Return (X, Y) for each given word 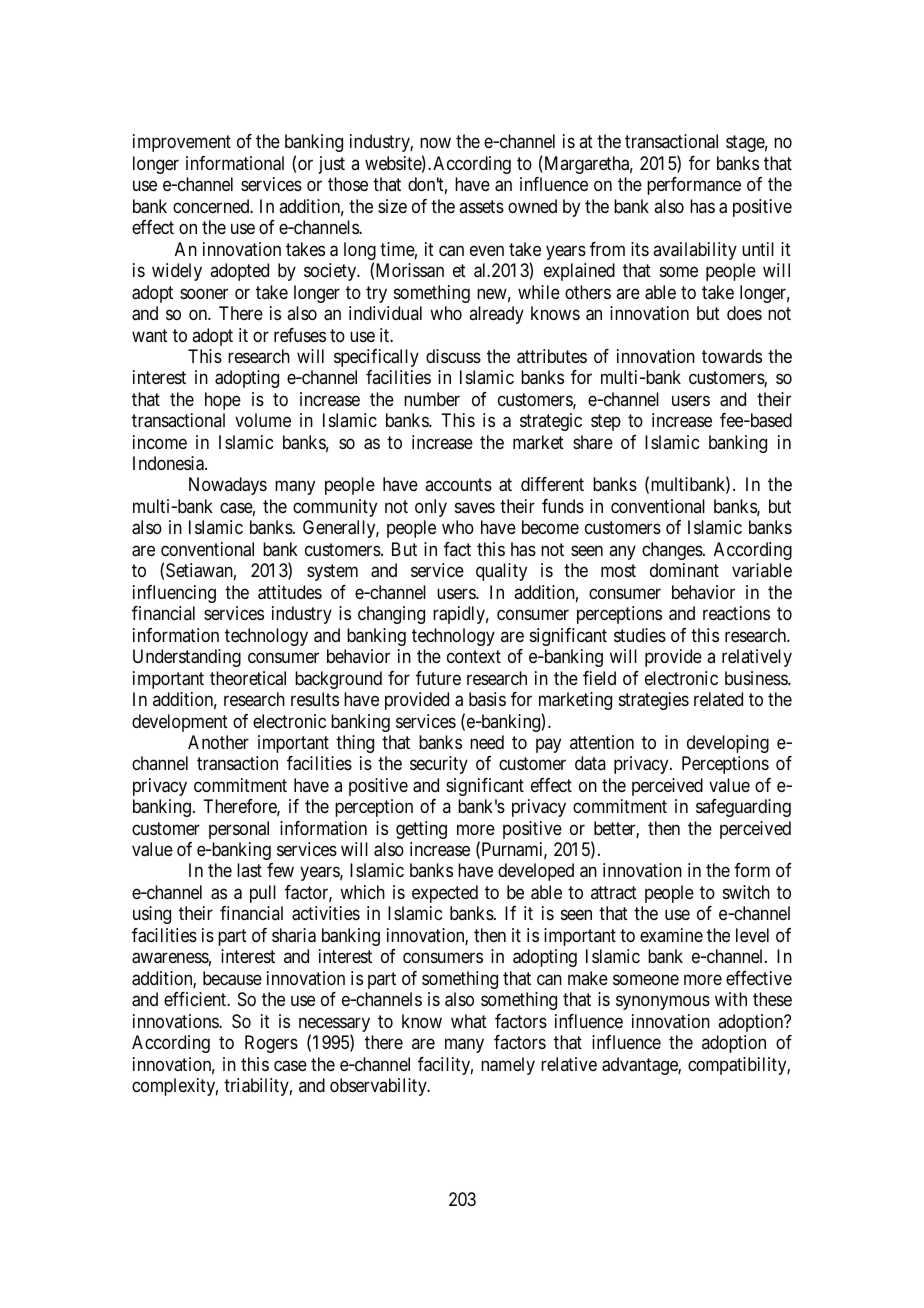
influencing (174, 594)
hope (223, 401)
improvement (182, 143)
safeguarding (743, 808)
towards (732, 356)
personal (239, 830)
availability (695, 251)
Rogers (271, 1044)
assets (481, 206)
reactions (736, 613)
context (474, 656)
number (432, 399)
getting (421, 830)
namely (508, 1066)
